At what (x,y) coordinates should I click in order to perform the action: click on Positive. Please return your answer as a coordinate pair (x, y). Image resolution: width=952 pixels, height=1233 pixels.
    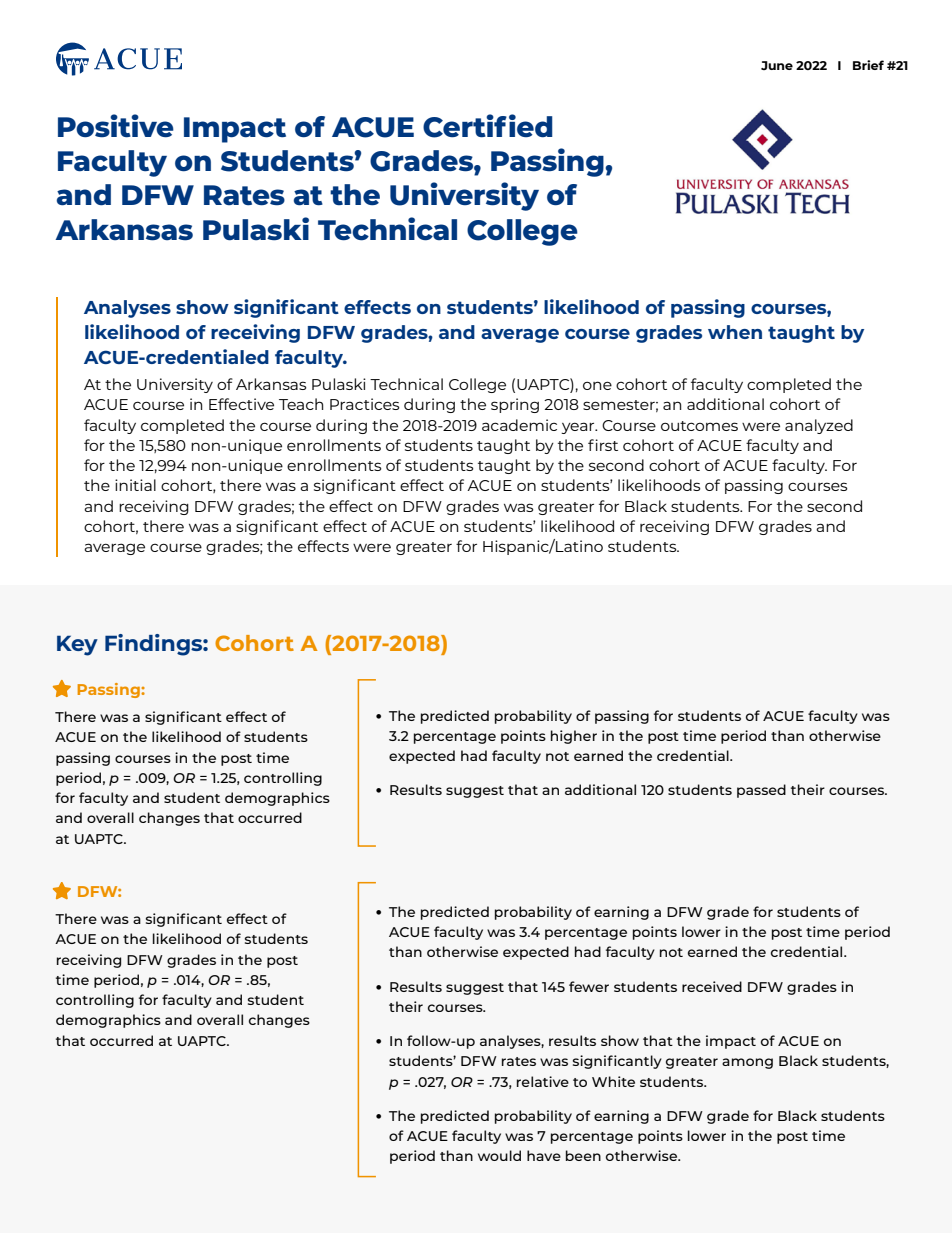
    Looking at the image, I should click on (116, 126).
